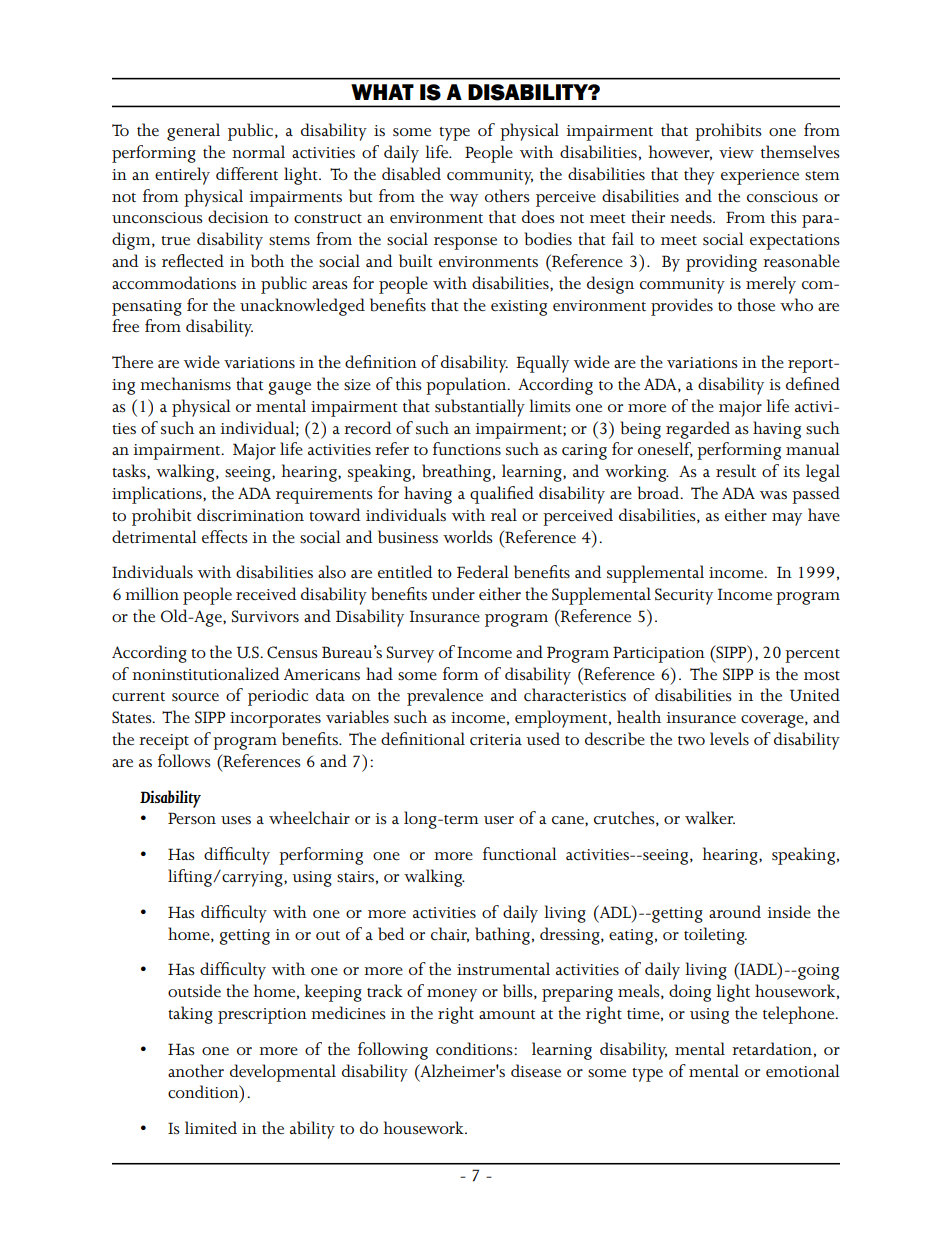 The height and width of the screenshot is (1233, 952). I want to click on disease, so click(536, 1071).
